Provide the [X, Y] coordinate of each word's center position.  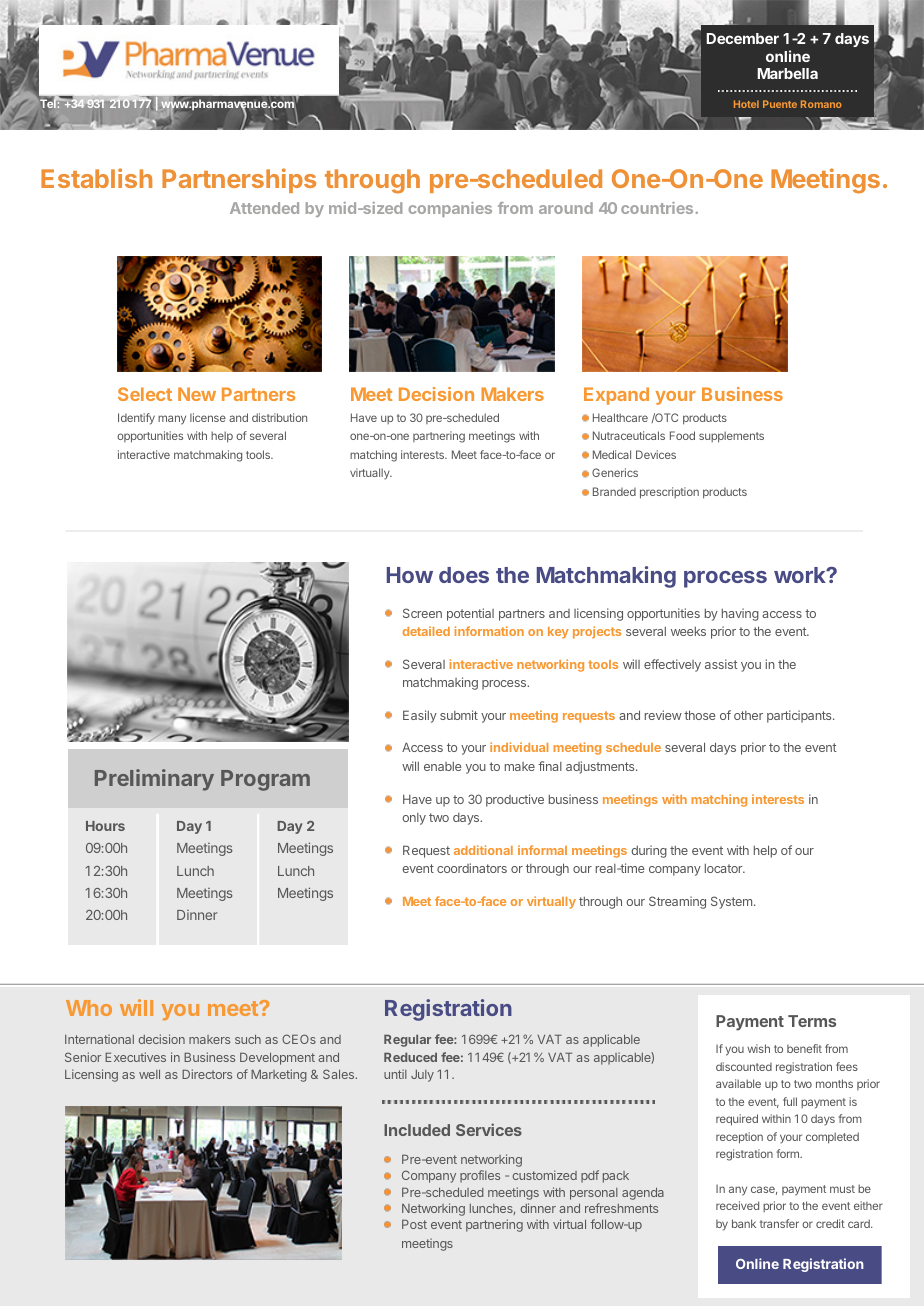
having [740, 614]
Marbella [787, 73]
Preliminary [154, 780]
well [149, 1074]
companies [450, 209]
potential [470, 614]
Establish [96, 178]
